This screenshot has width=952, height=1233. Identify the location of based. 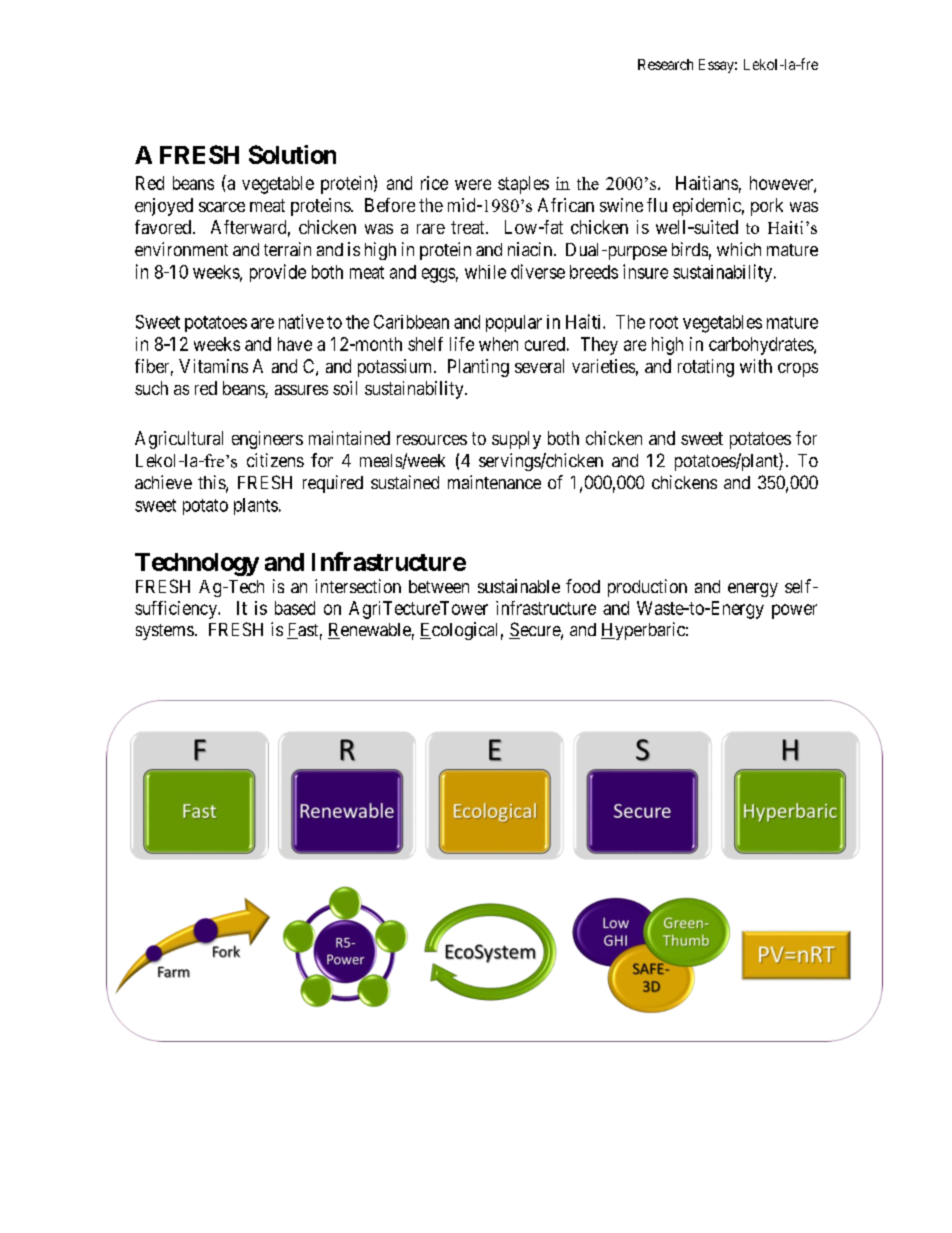
(295, 608).
